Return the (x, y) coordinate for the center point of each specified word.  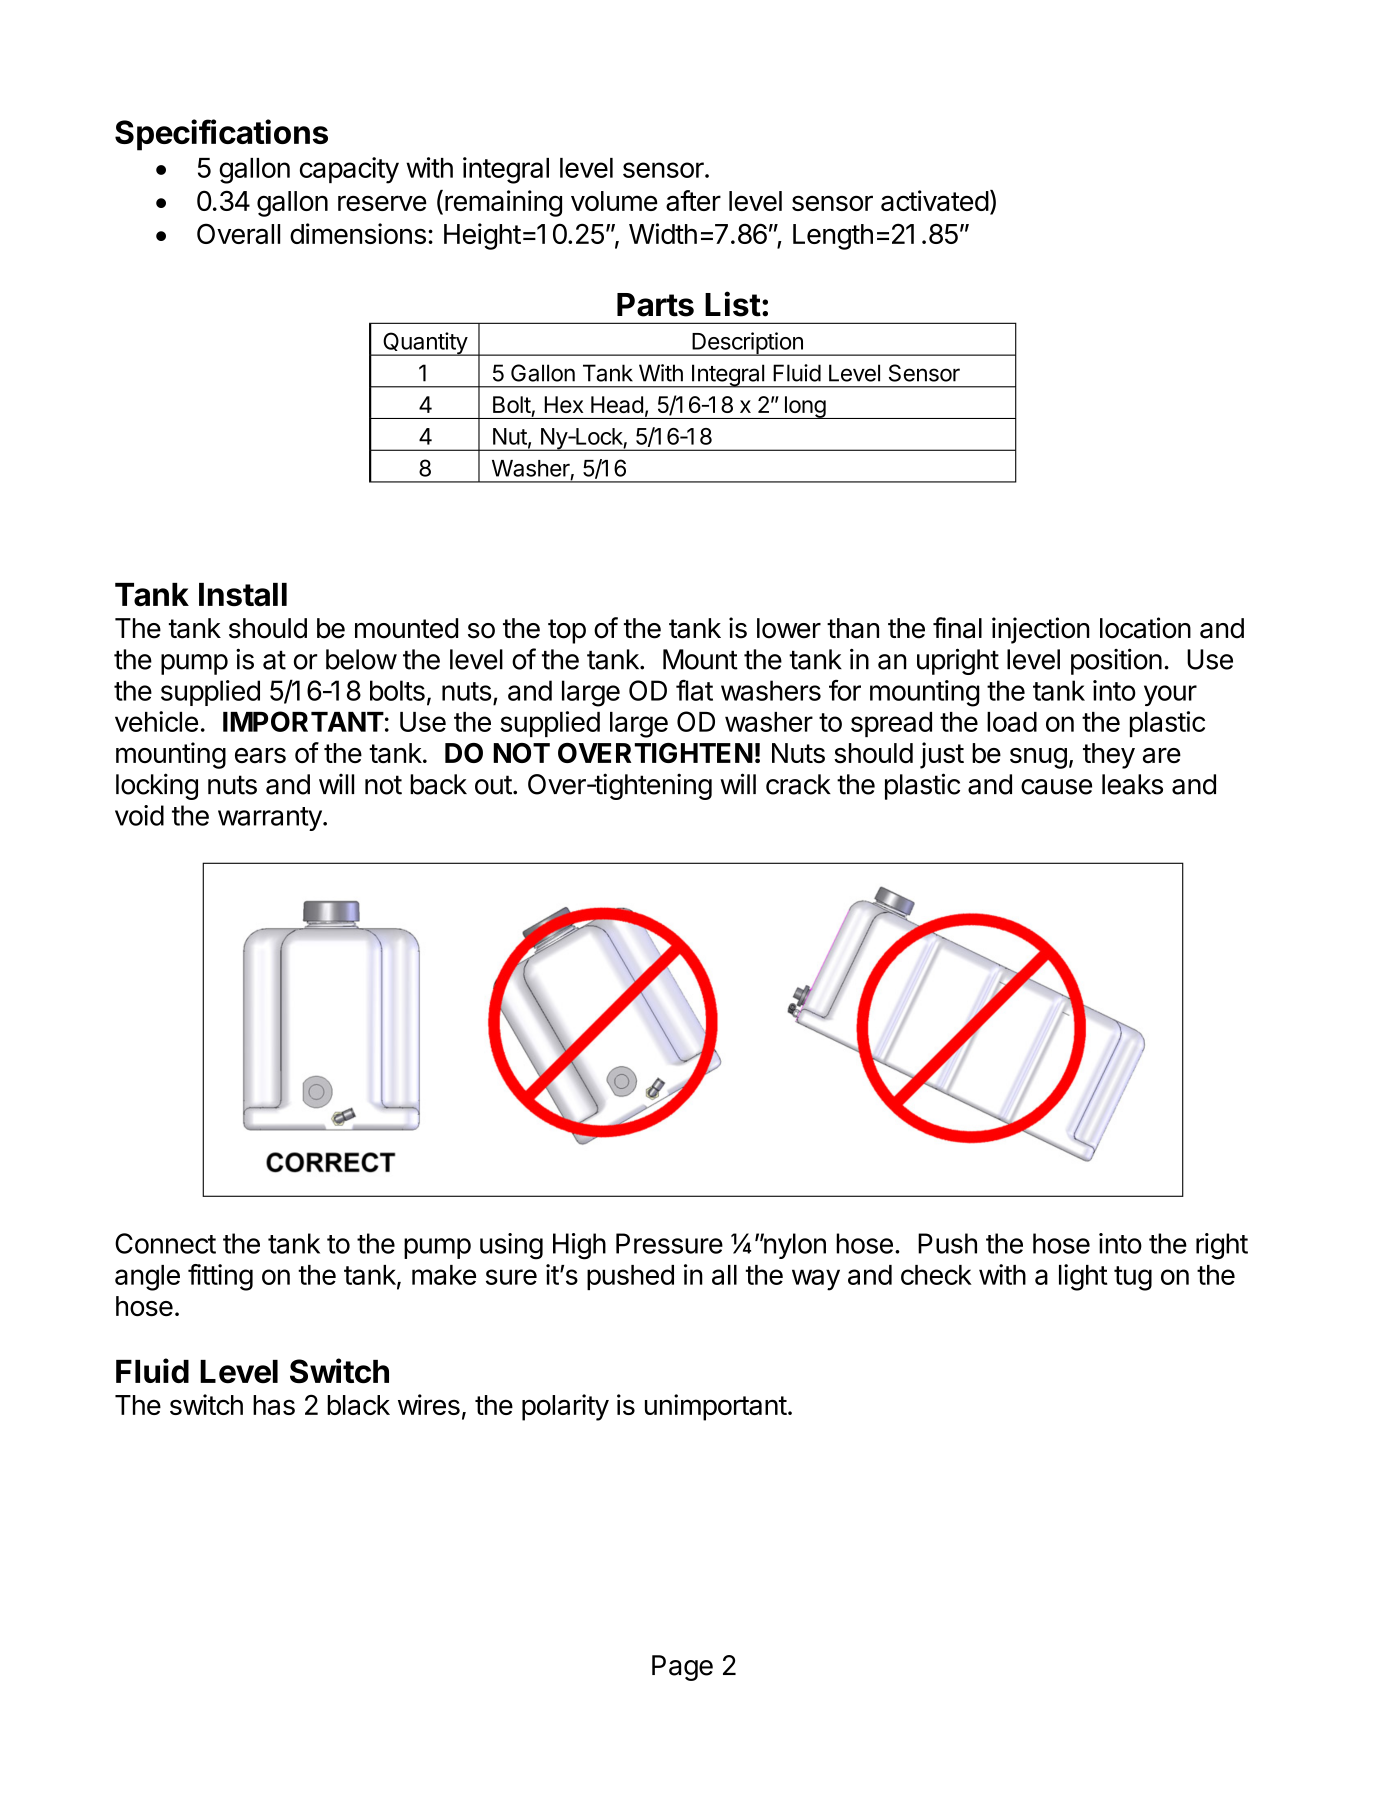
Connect (165, 1243)
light (1083, 1277)
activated (935, 200)
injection (1041, 630)
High (579, 1246)
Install (243, 595)
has (274, 1405)
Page (682, 1668)
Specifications (221, 135)
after (693, 200)
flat (694, 690)
